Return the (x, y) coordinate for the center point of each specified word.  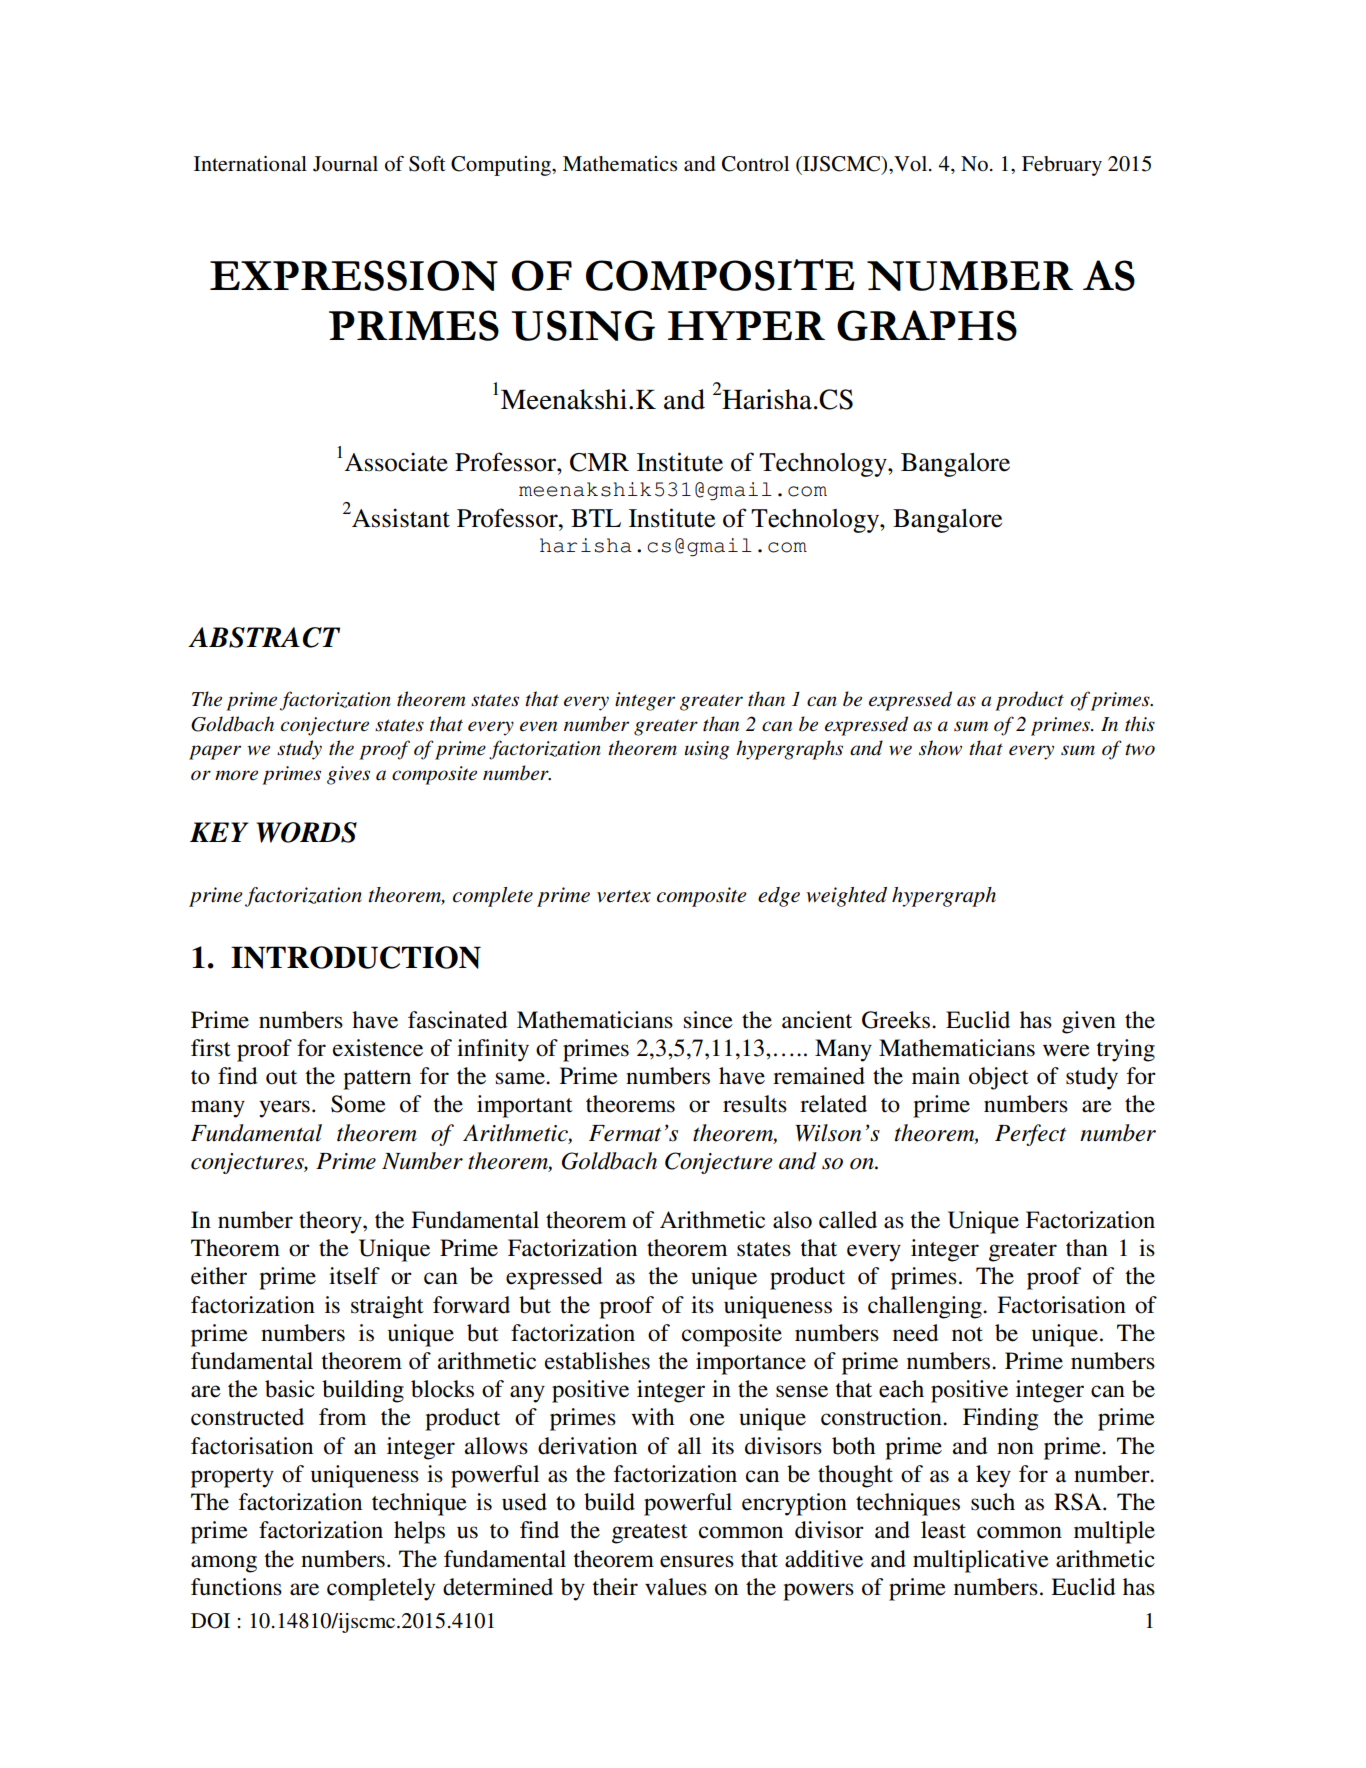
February (1062, 166)
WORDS (306, 832)
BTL (596, 518)
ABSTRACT (264, 637)
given (1089, 1022)
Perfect (1030, 1135)
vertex (624, 896)
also (792, 1220)
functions (236, 1587)
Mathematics (620, 164)
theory (331, 1222)
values (676, 1587)
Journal (345, 164)
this (1140, 724)
